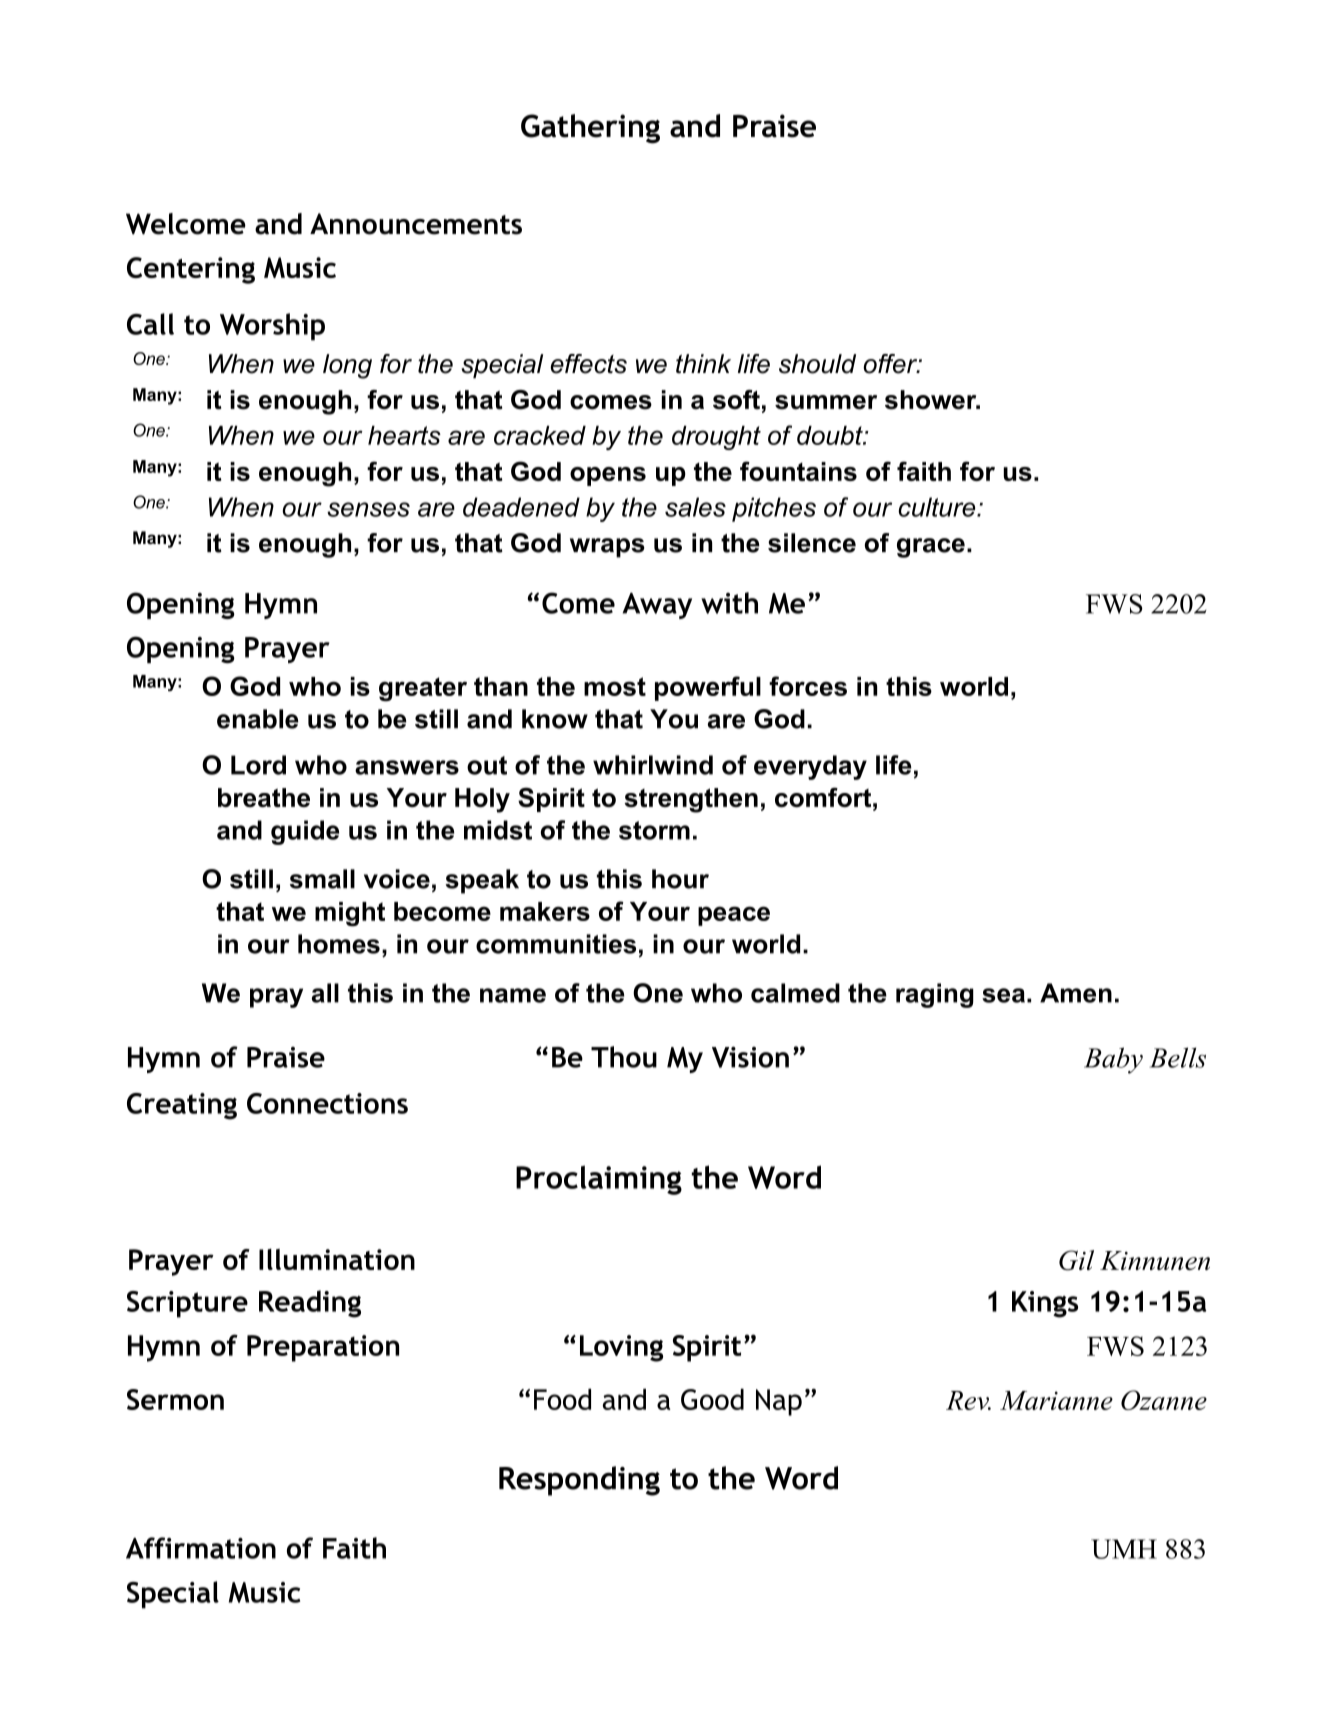  Describe the element at coordinates (654, 830) in the document. I see `storm` at that location.
